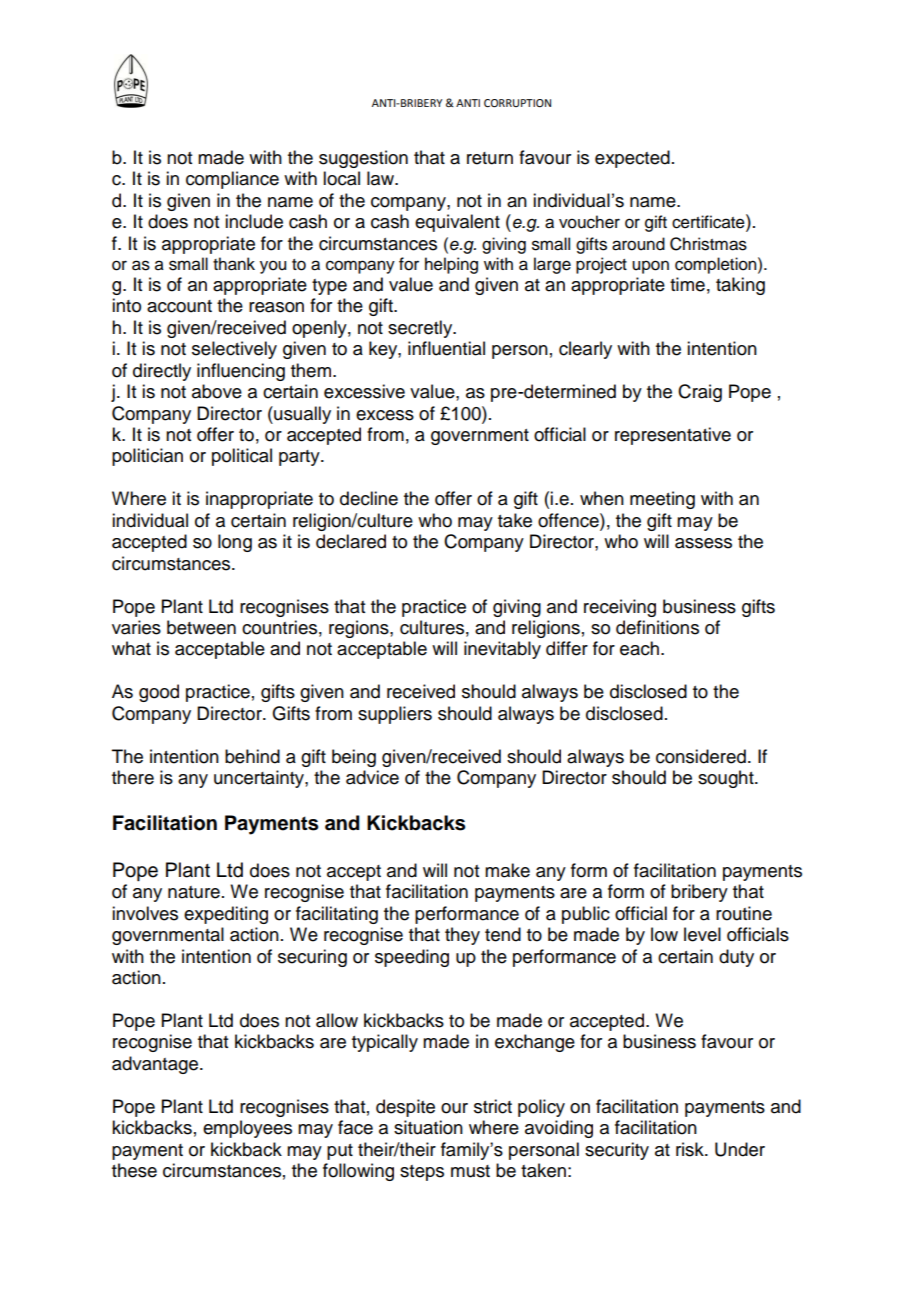 The image size is (924, 1308). Describe the element at coordinates (691, 1149) in the screenshot. I see `risk` at that location.
